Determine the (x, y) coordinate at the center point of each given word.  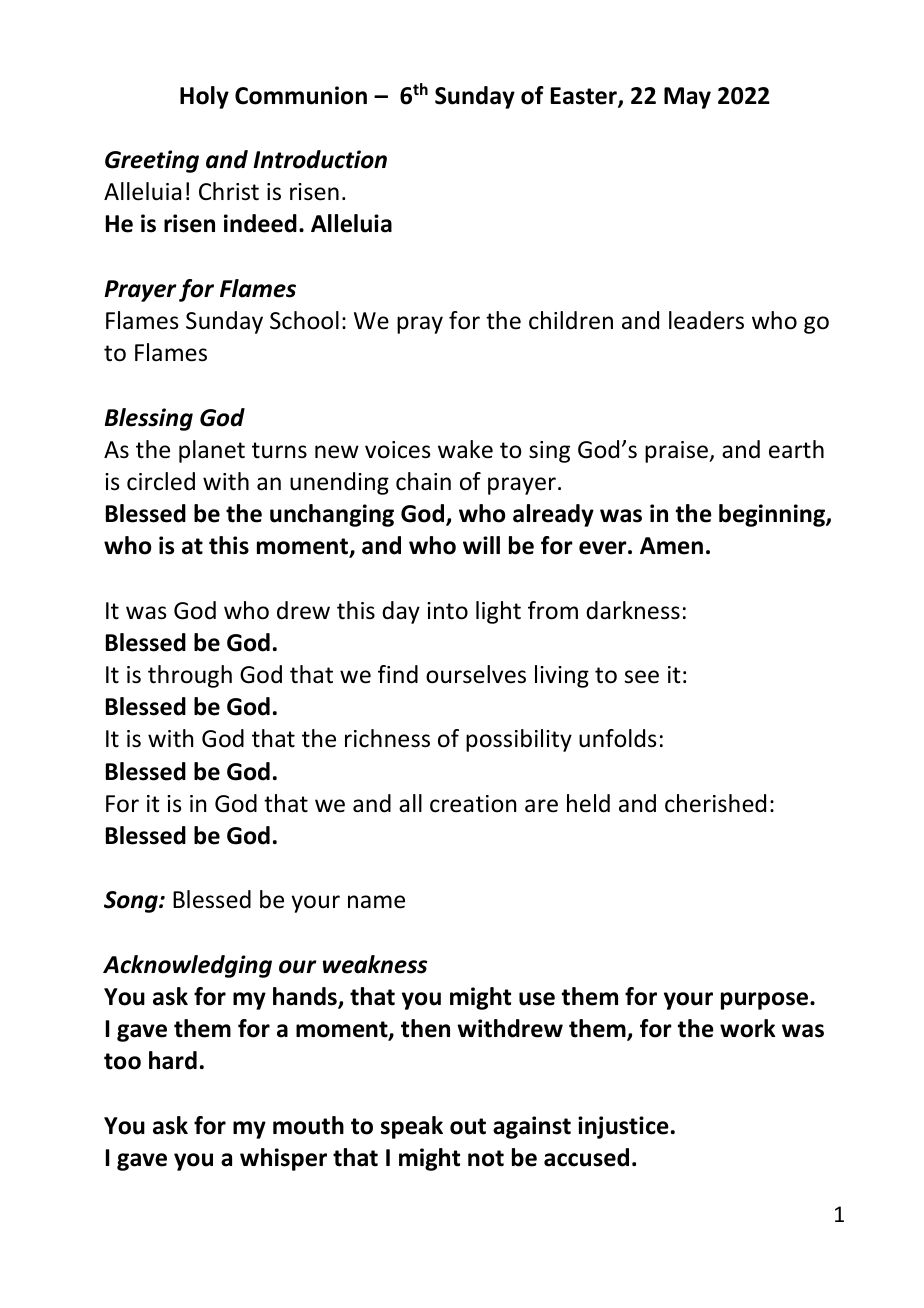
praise (677, 452)
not (486, 1158)
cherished (715, 803)
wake (465, 449)
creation (473, 804)
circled (161, 481)
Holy (204, 97)
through (190, 676)
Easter (585, 97)
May (687, 98)
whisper (283, 1159)
